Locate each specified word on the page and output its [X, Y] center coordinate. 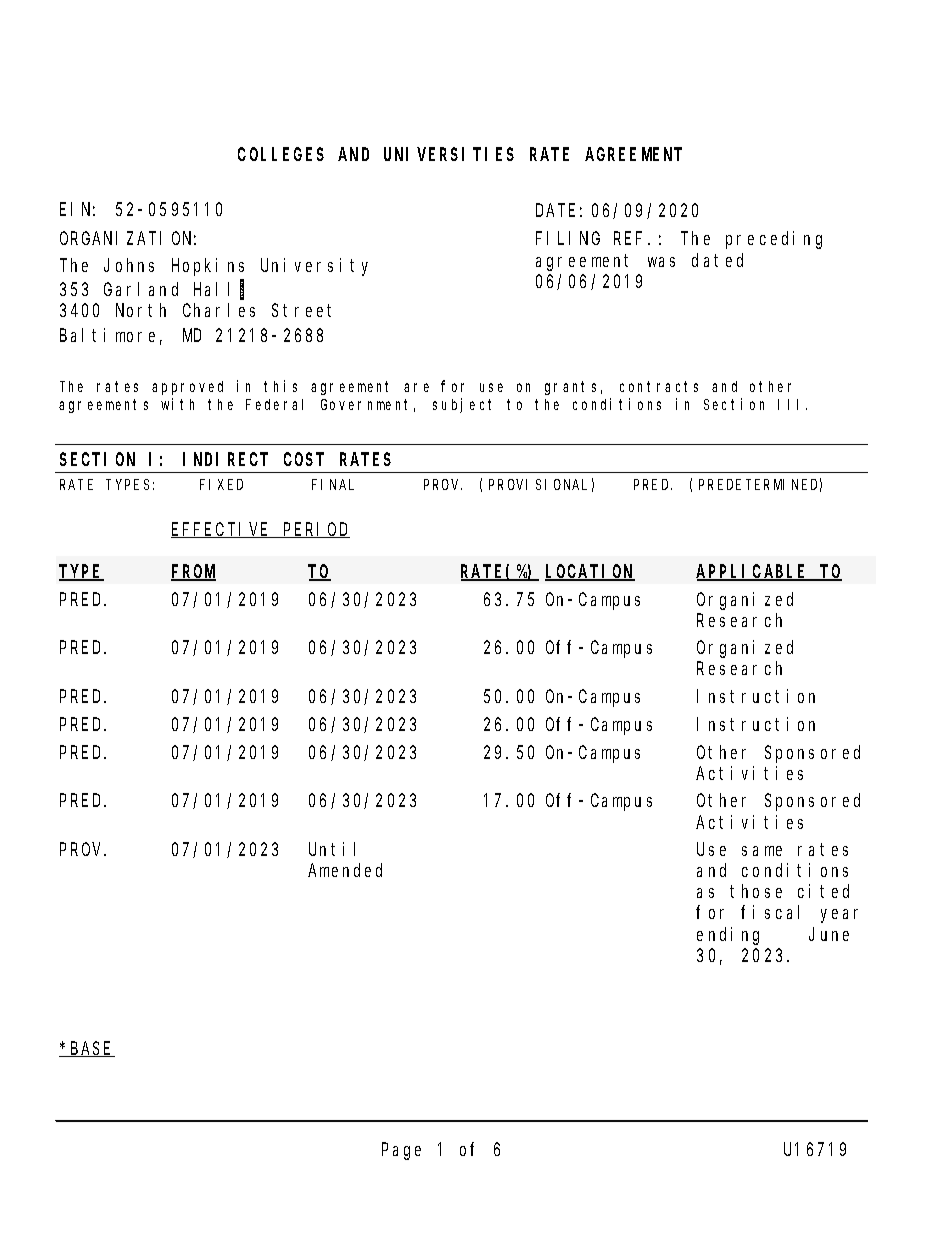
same [762, 851]
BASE [92, 1049]
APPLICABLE [753, 573]
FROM [193, 573]
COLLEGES [281, 155]
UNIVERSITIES [449, 155]
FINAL [333, 485]
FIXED [221, 485]
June [829, 934]
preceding [774, 240]
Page [401, 1152]
